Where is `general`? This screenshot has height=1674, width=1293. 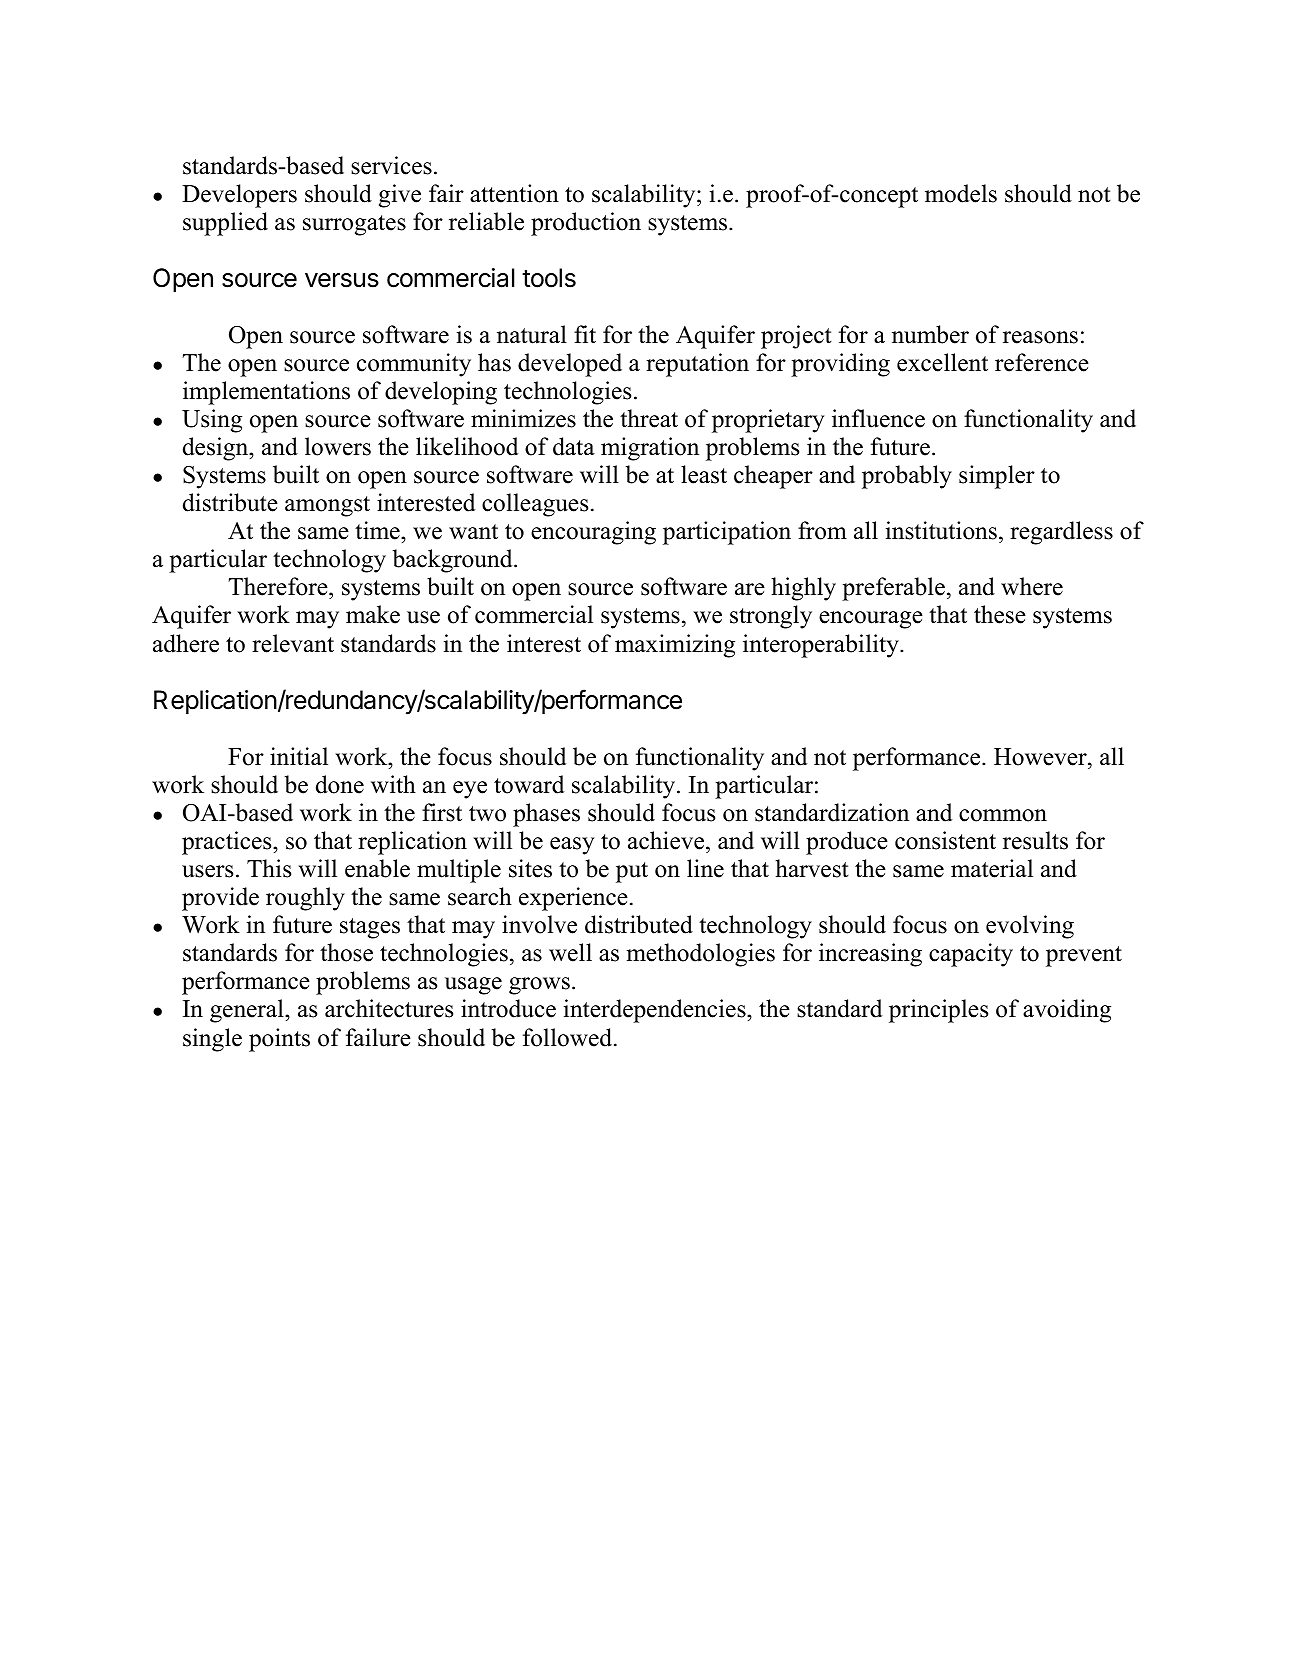
general is located at coordinates (248, 1011).
